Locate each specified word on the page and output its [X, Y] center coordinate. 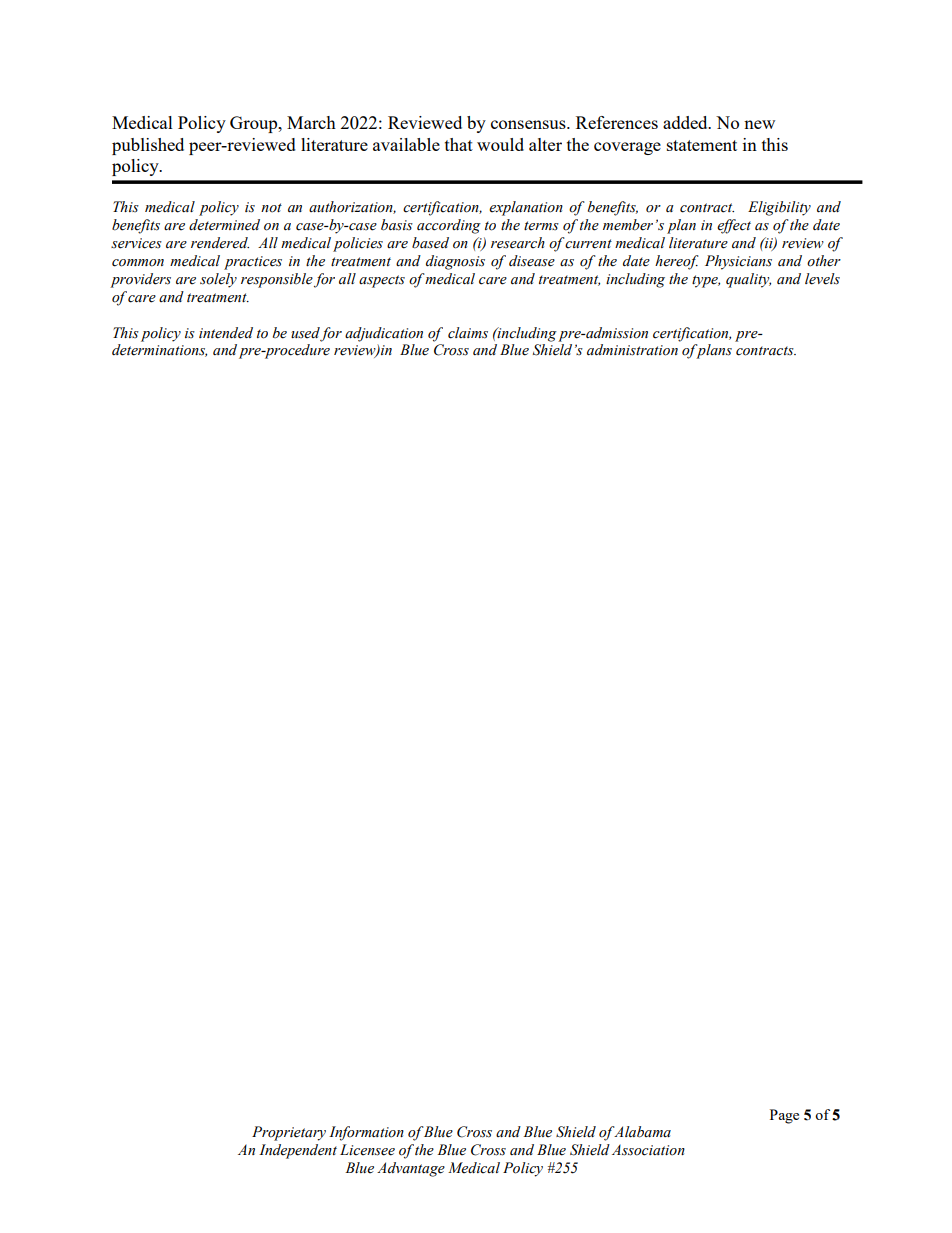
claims [468, 333]
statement [702, 145]
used [305, 333]
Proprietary [289, 1133]
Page [784, 1116]
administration [632, 350]
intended [226, 333]
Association [648, 1150]
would [500, 144]
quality [748, 280]
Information [366, 1133]
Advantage [411, 1169]
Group [255, 124]
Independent [298, 1151]
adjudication [384, 334]
